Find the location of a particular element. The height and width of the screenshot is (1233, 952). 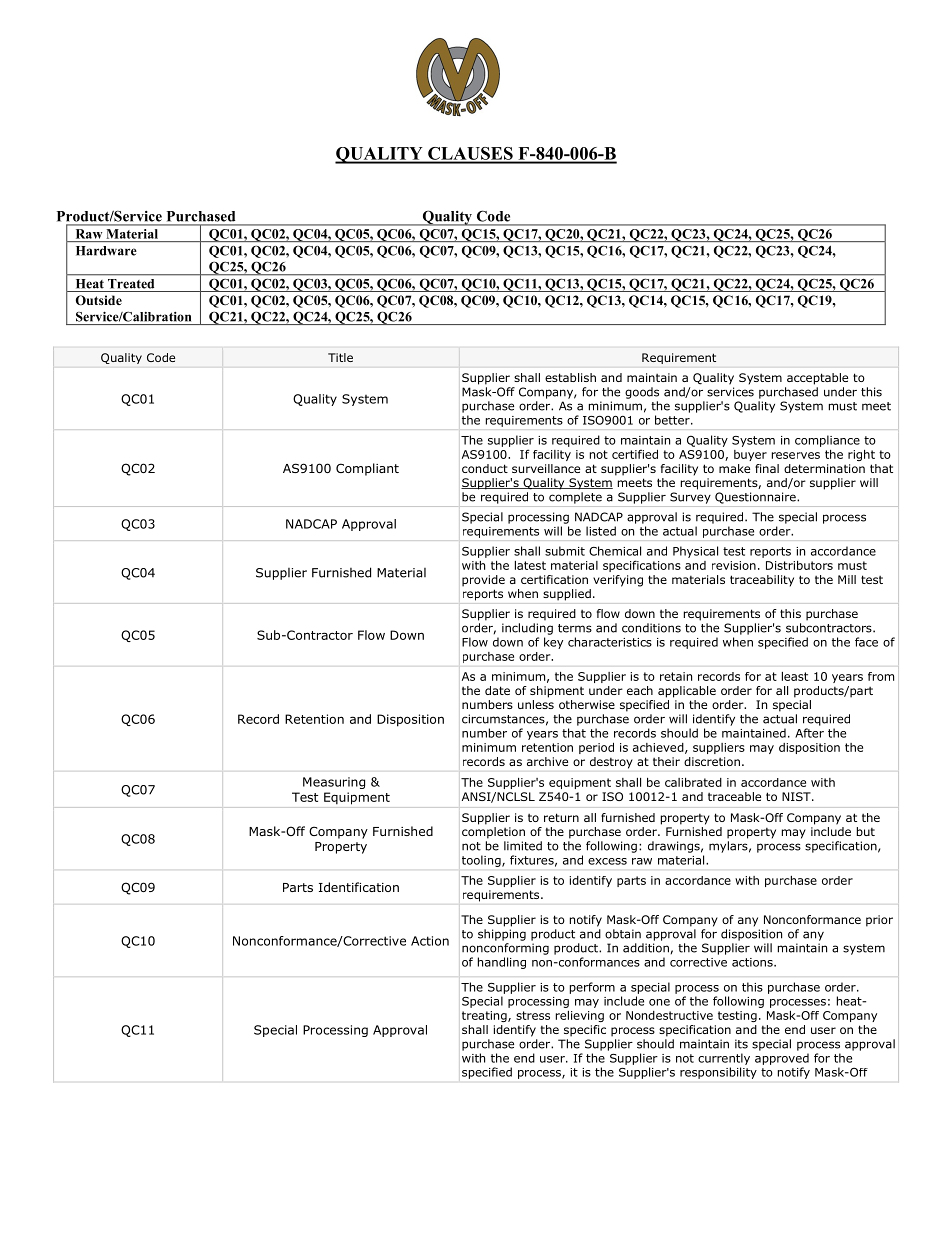

acceptable is located at coordinates (817, 379).
